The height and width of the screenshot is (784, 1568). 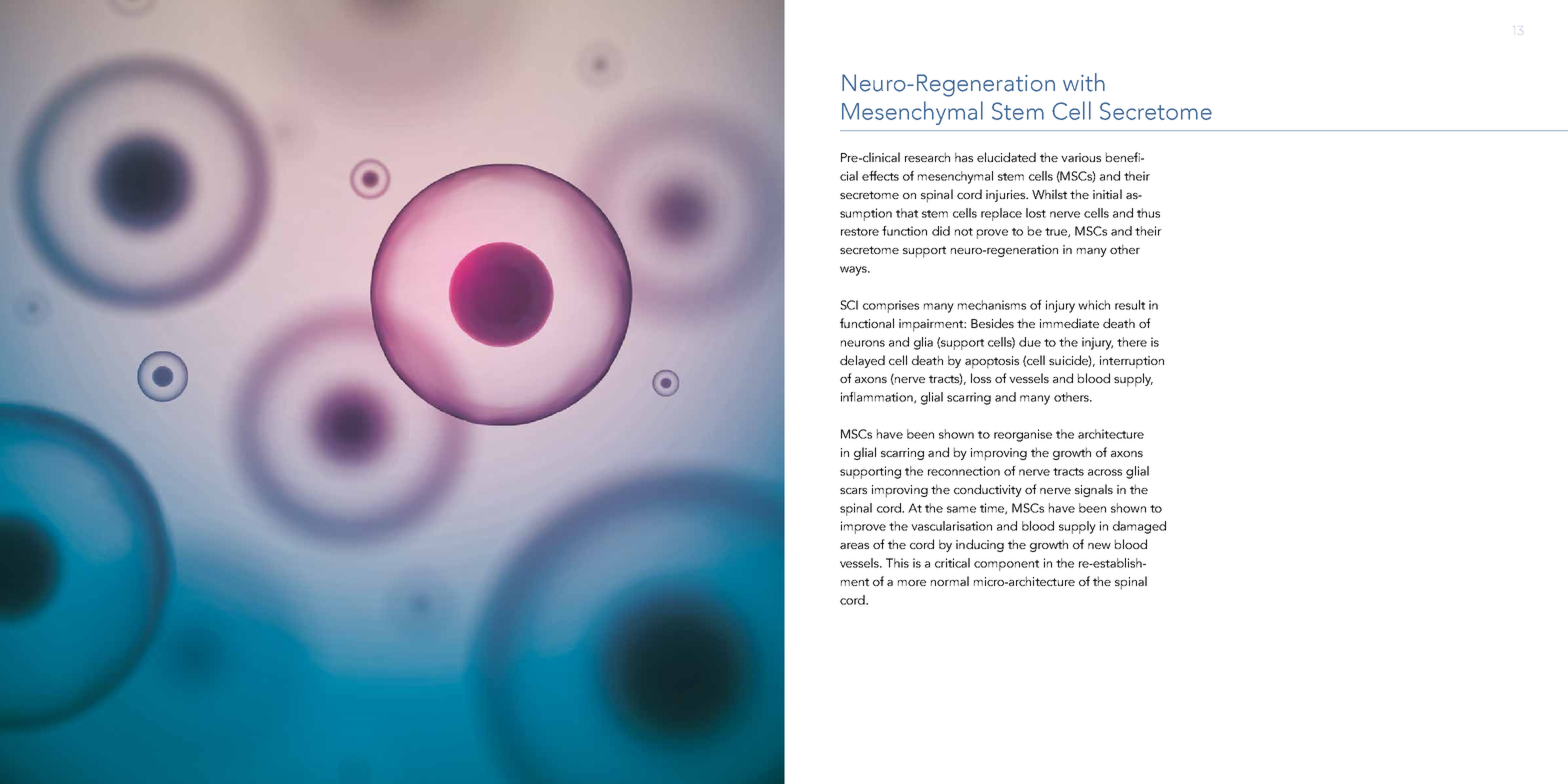 I want to click on with, so click(x=1084, y=82).
